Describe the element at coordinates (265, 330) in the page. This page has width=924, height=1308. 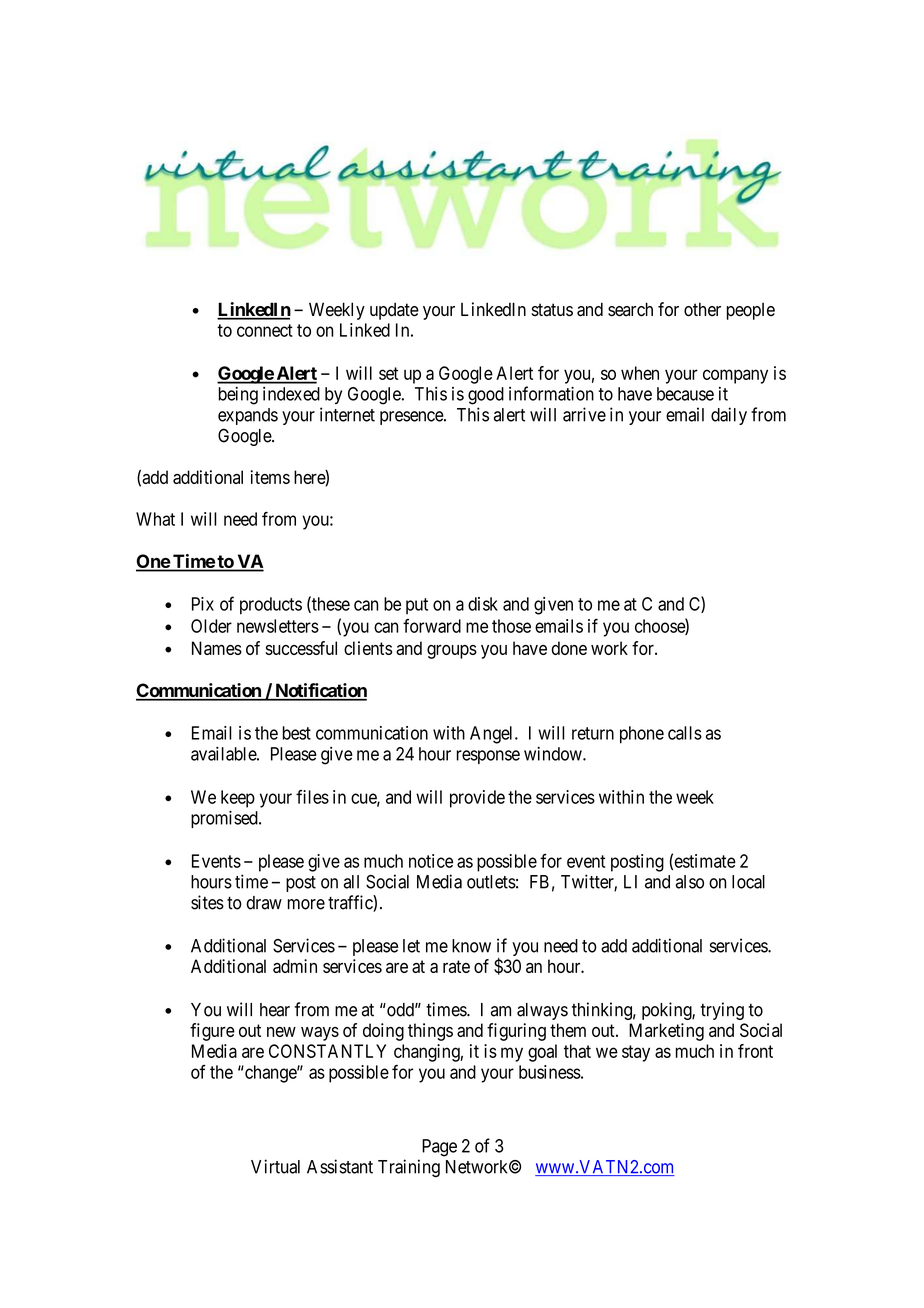
I see `connect` at that location.
